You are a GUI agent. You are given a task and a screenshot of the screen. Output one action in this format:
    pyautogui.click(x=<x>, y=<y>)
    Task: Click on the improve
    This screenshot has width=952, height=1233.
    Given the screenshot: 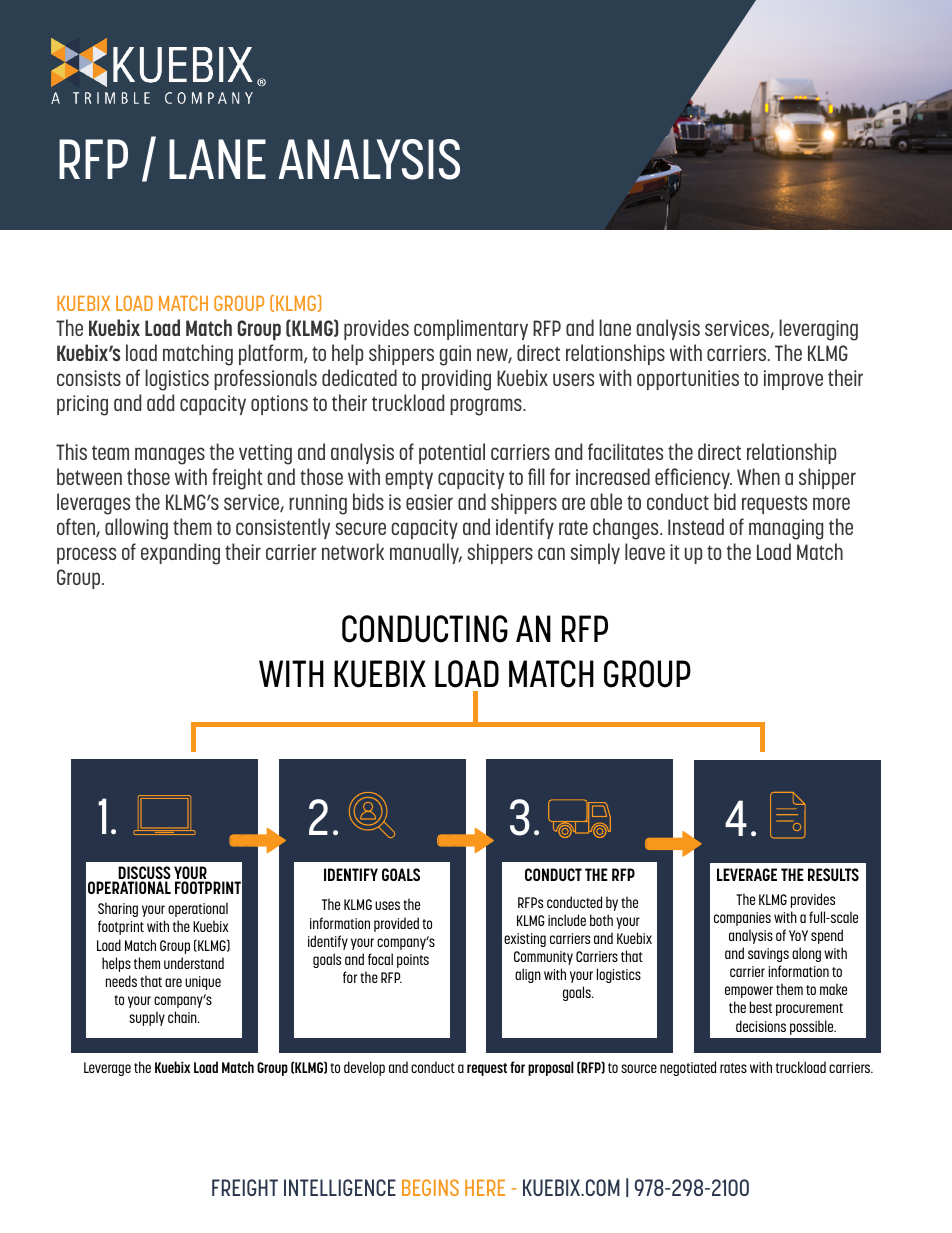 What is the action you would take?
    pyautogui.click(x=793, y=380)
